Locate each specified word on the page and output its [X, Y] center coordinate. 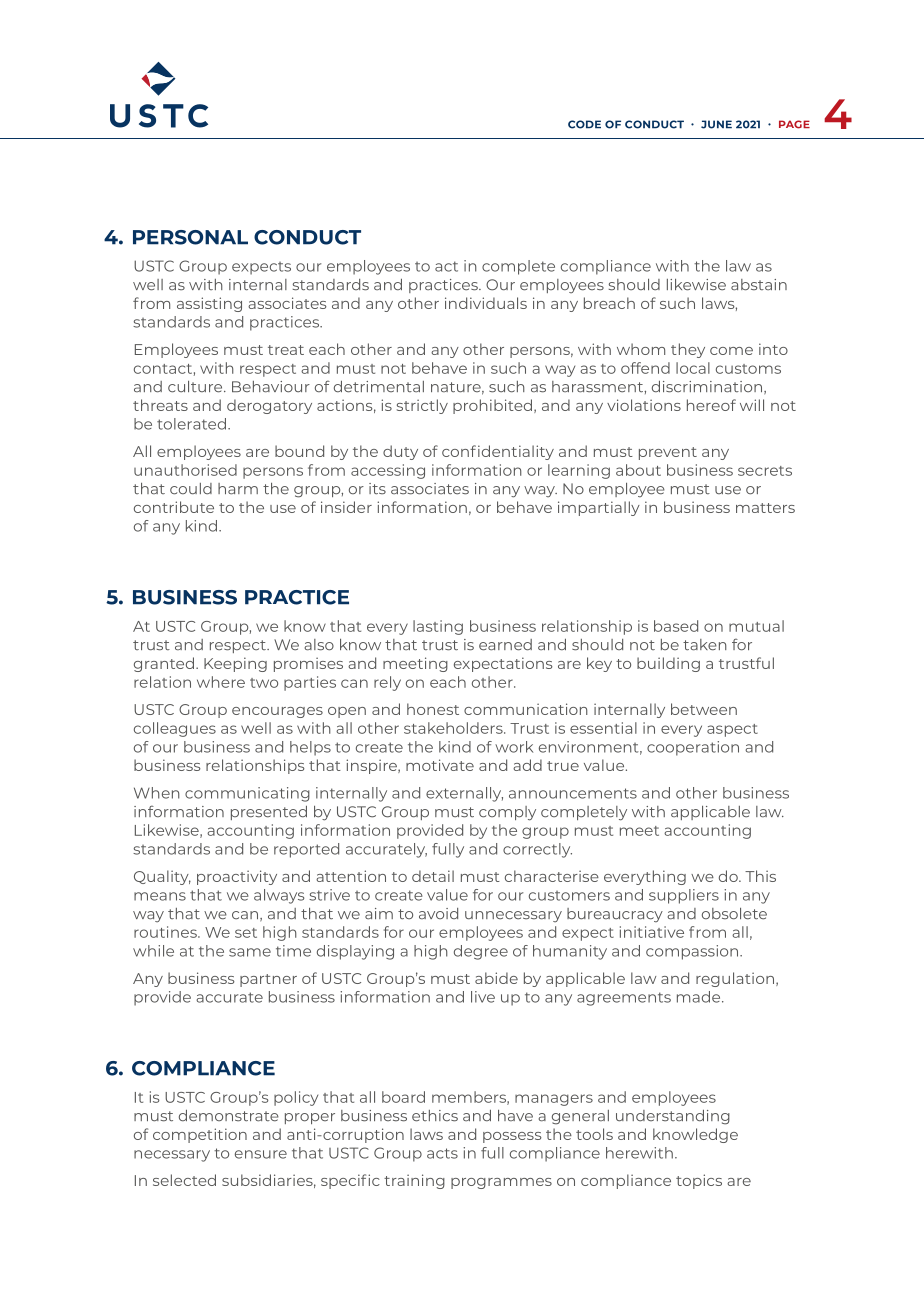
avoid [438, 913]
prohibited [494, 406]
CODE [584, 124]
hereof [711, 405]
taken [705, 645]
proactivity [237, 877]
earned [505, 645]
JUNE [716, 124]
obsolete [734, 914]
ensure [261, 1154]
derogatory [269, 406]
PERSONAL [190, 237]
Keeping [235, 664]
